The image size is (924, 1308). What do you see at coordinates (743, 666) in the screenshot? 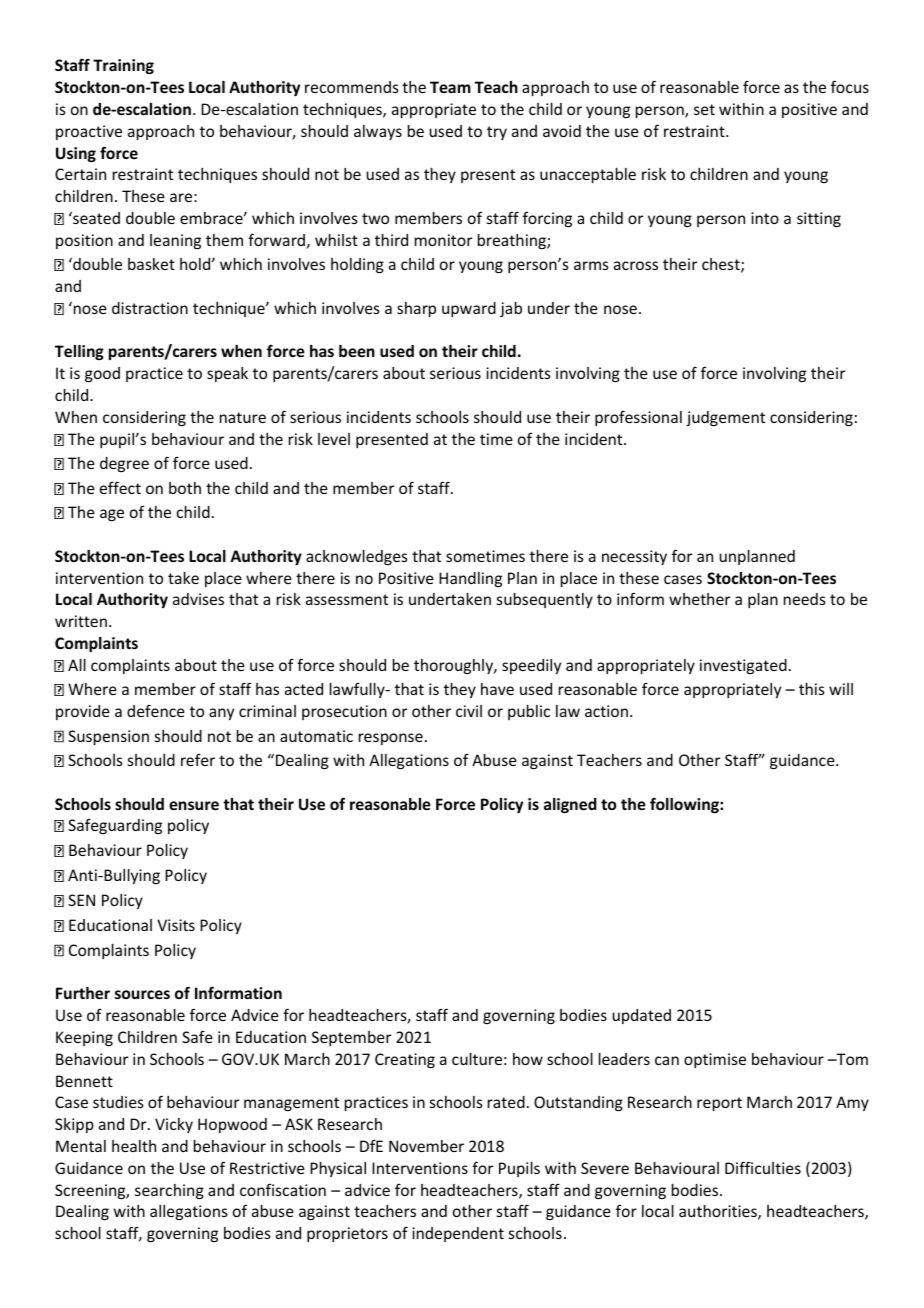
I see `investigated` at bounding box center [743, 666].
